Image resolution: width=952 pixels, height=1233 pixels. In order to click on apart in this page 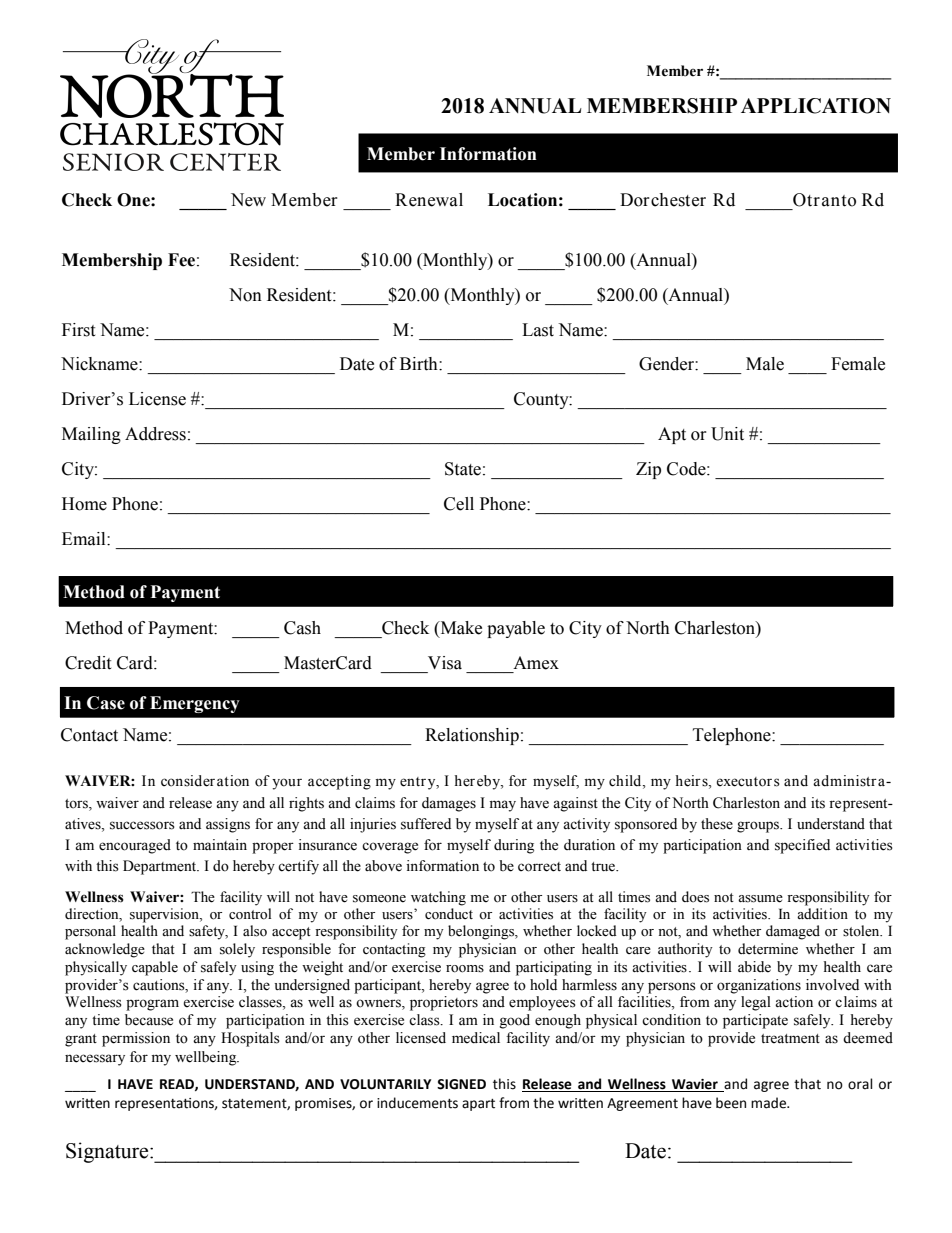, I will do `click(478, 1105)`.
